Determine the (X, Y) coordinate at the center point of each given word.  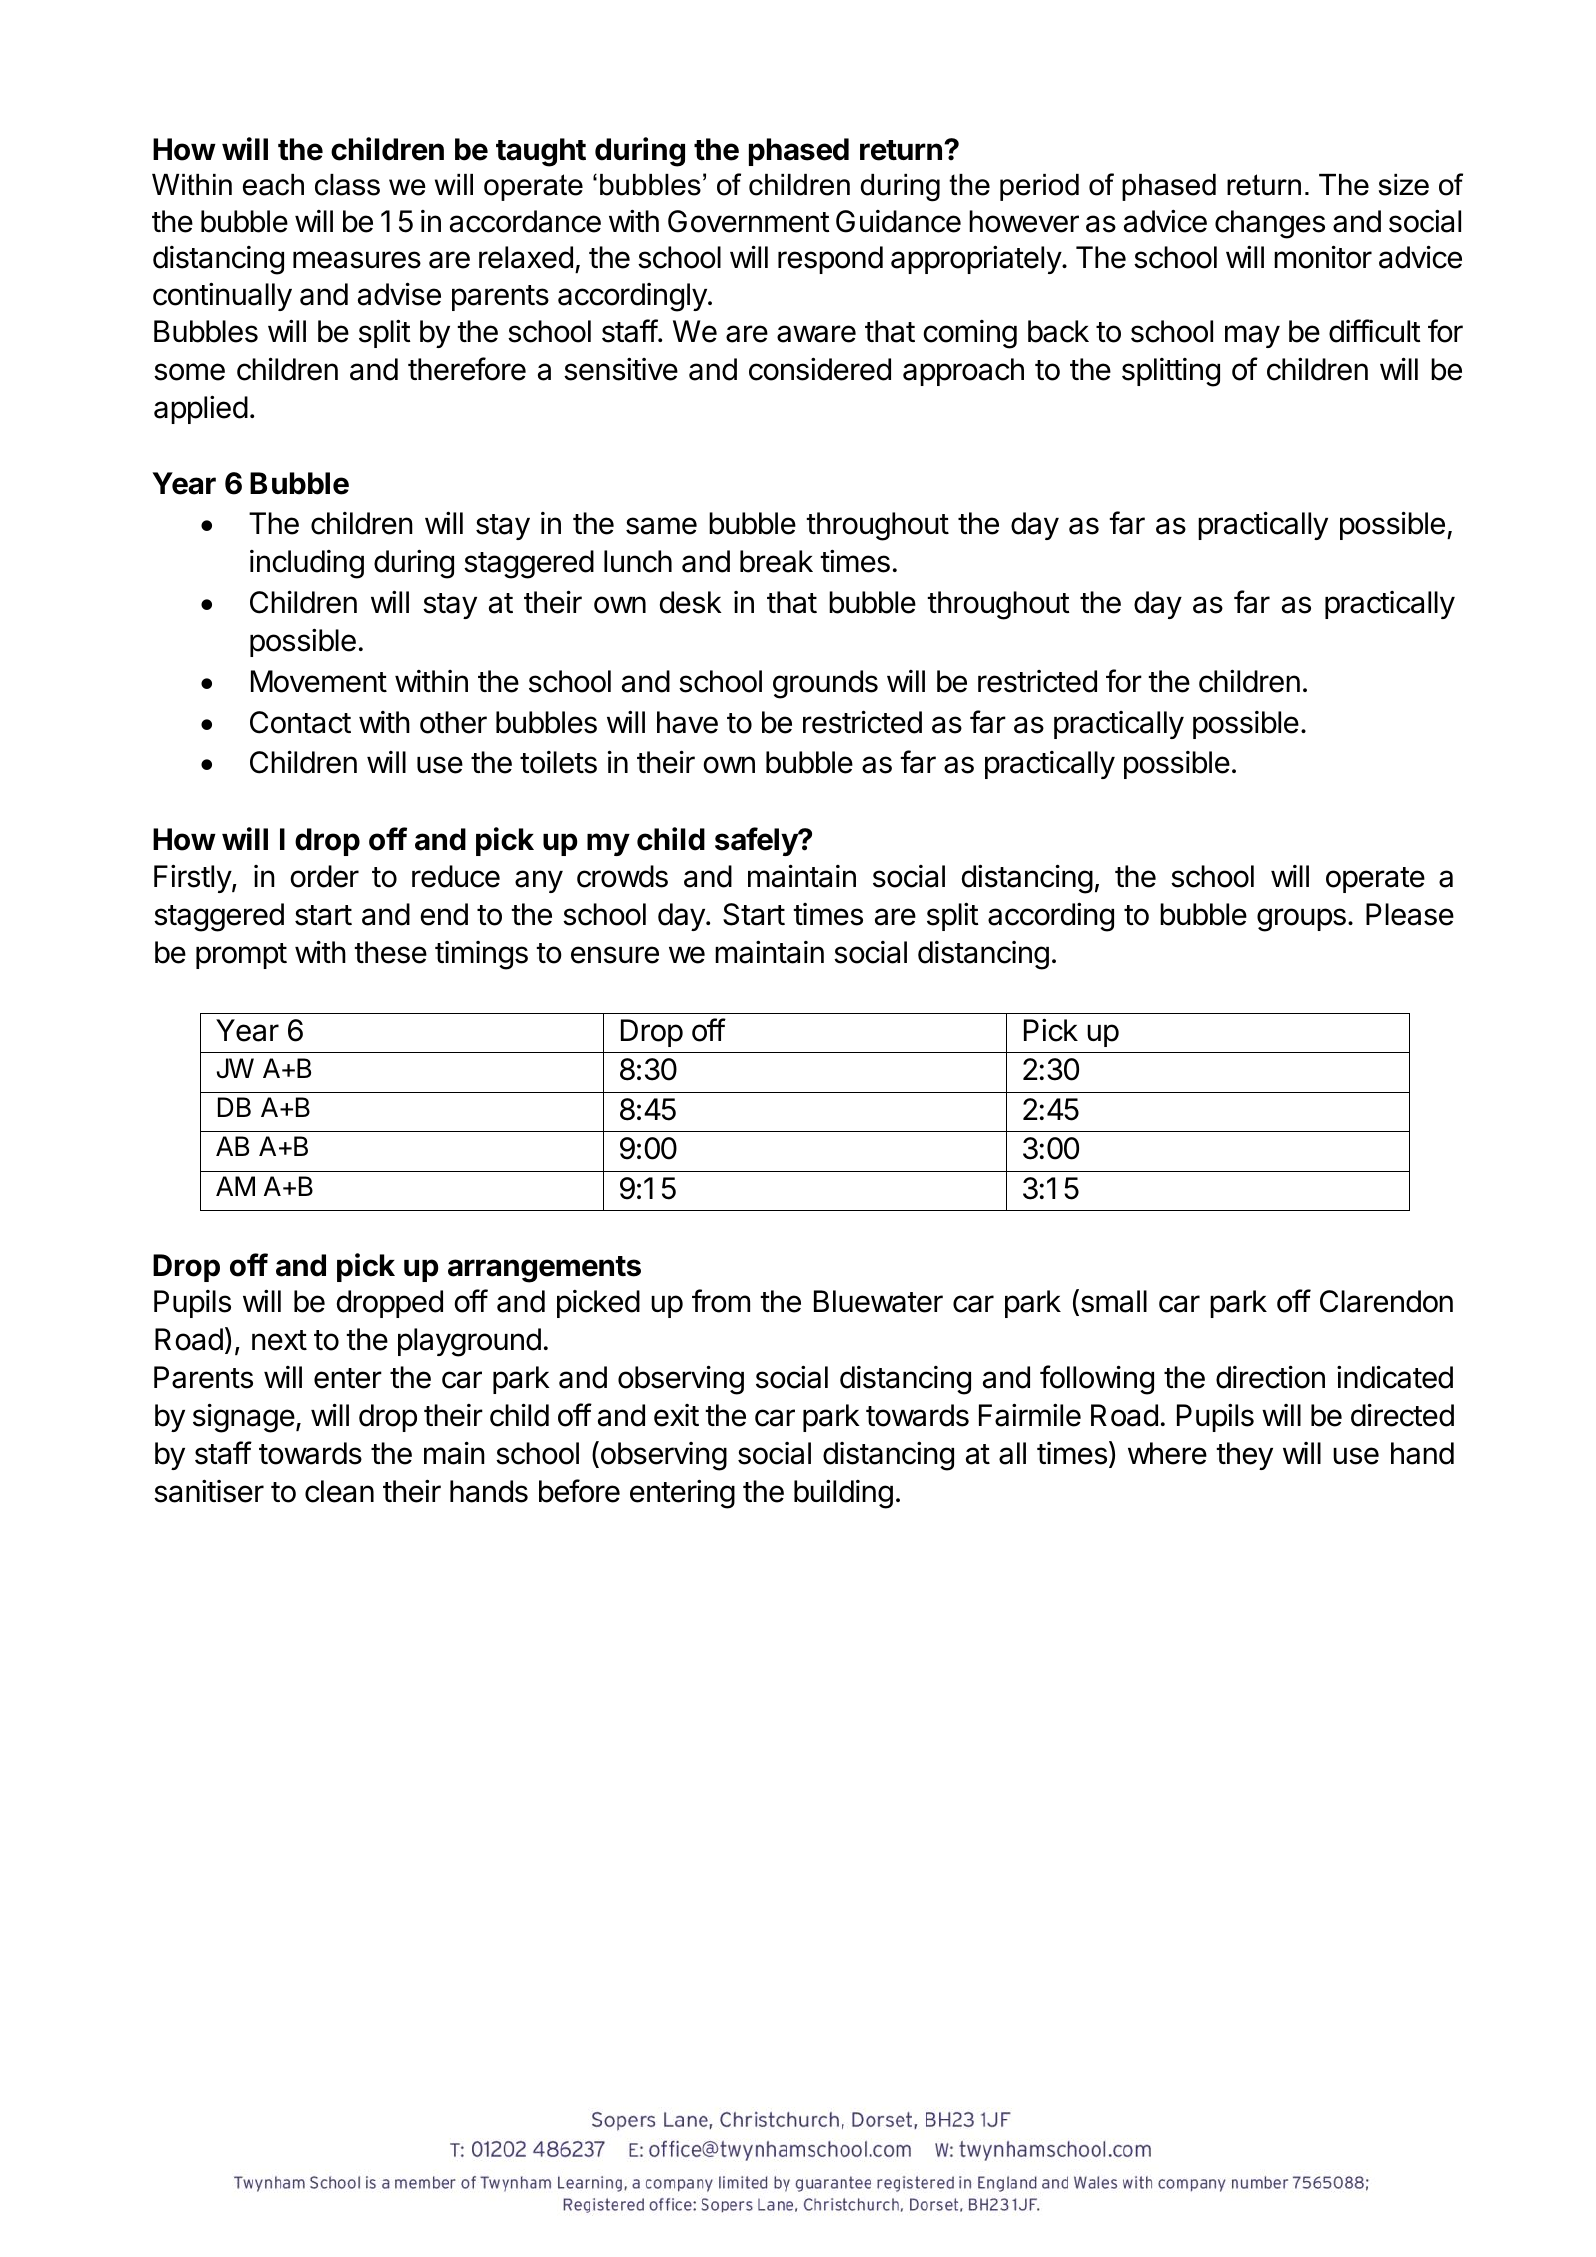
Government (749, 221)
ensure (615, 955)
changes (1270, 224)
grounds (825, 684)
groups (1301, 920)
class (347, 185)
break (776, 561)
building (843, 1494)
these (390, 952)
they (1244, 1456)
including (307, 564)
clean (339, 1491)
